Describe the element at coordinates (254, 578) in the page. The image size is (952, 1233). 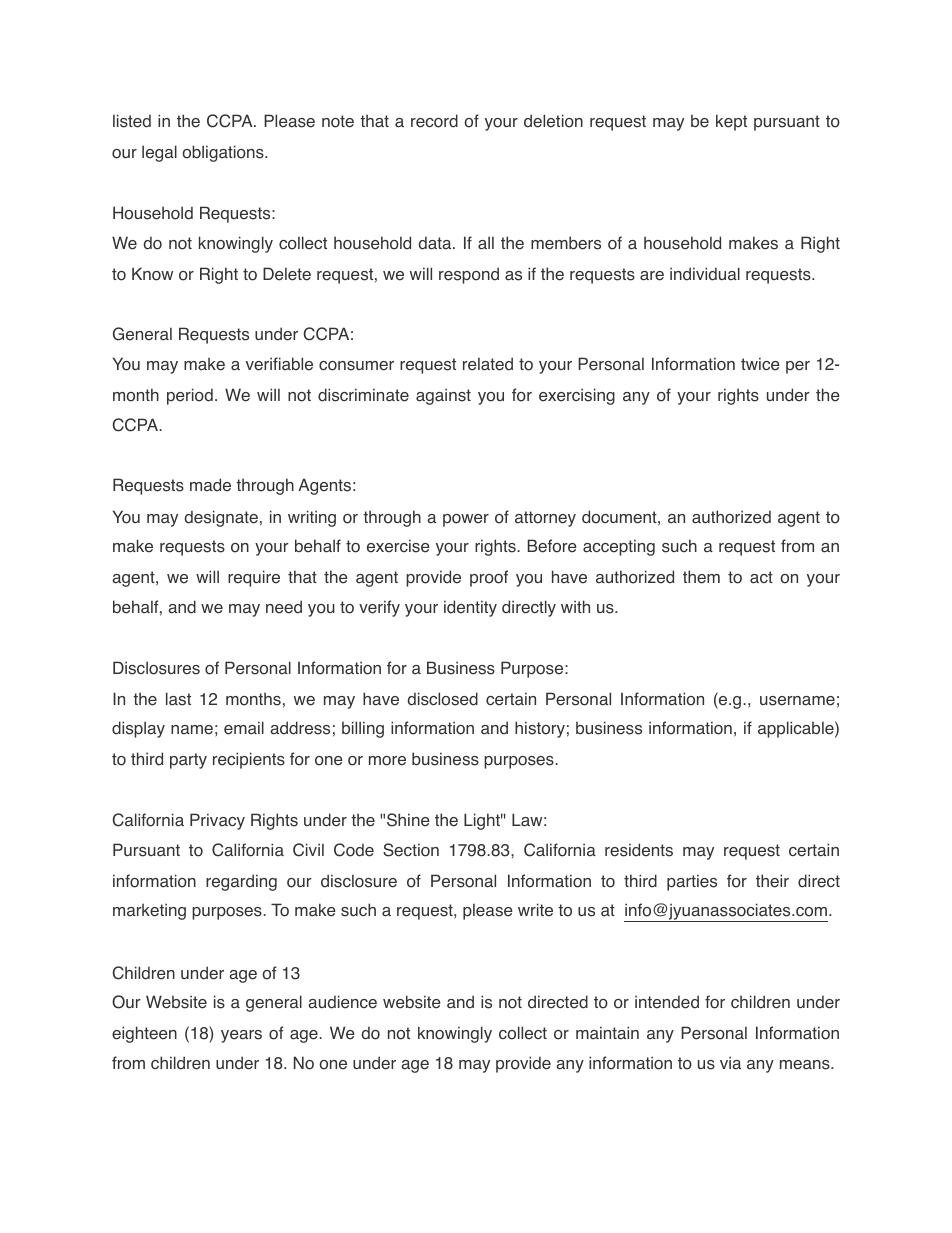
I see `require` at that location.
